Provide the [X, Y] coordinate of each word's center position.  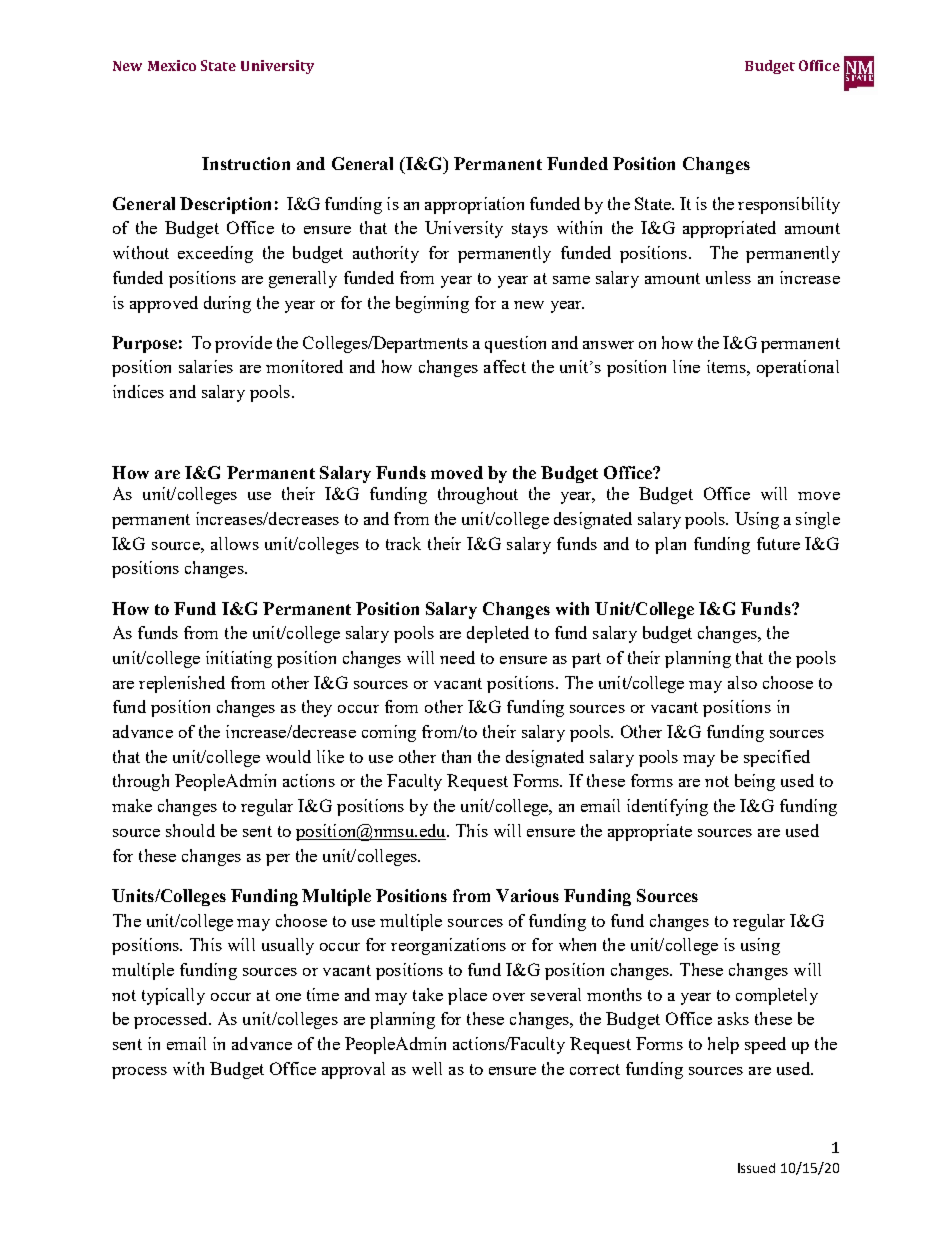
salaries [206, 366]
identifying [667, 807]
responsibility [789, 205]
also [742, 682]
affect [505, 366]
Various [527, 895]
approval [353, 1070]
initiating [239, 659]
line [686, 366]
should [190, 830]
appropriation [474, 205]
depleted [498, 634]
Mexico [172, 65]
